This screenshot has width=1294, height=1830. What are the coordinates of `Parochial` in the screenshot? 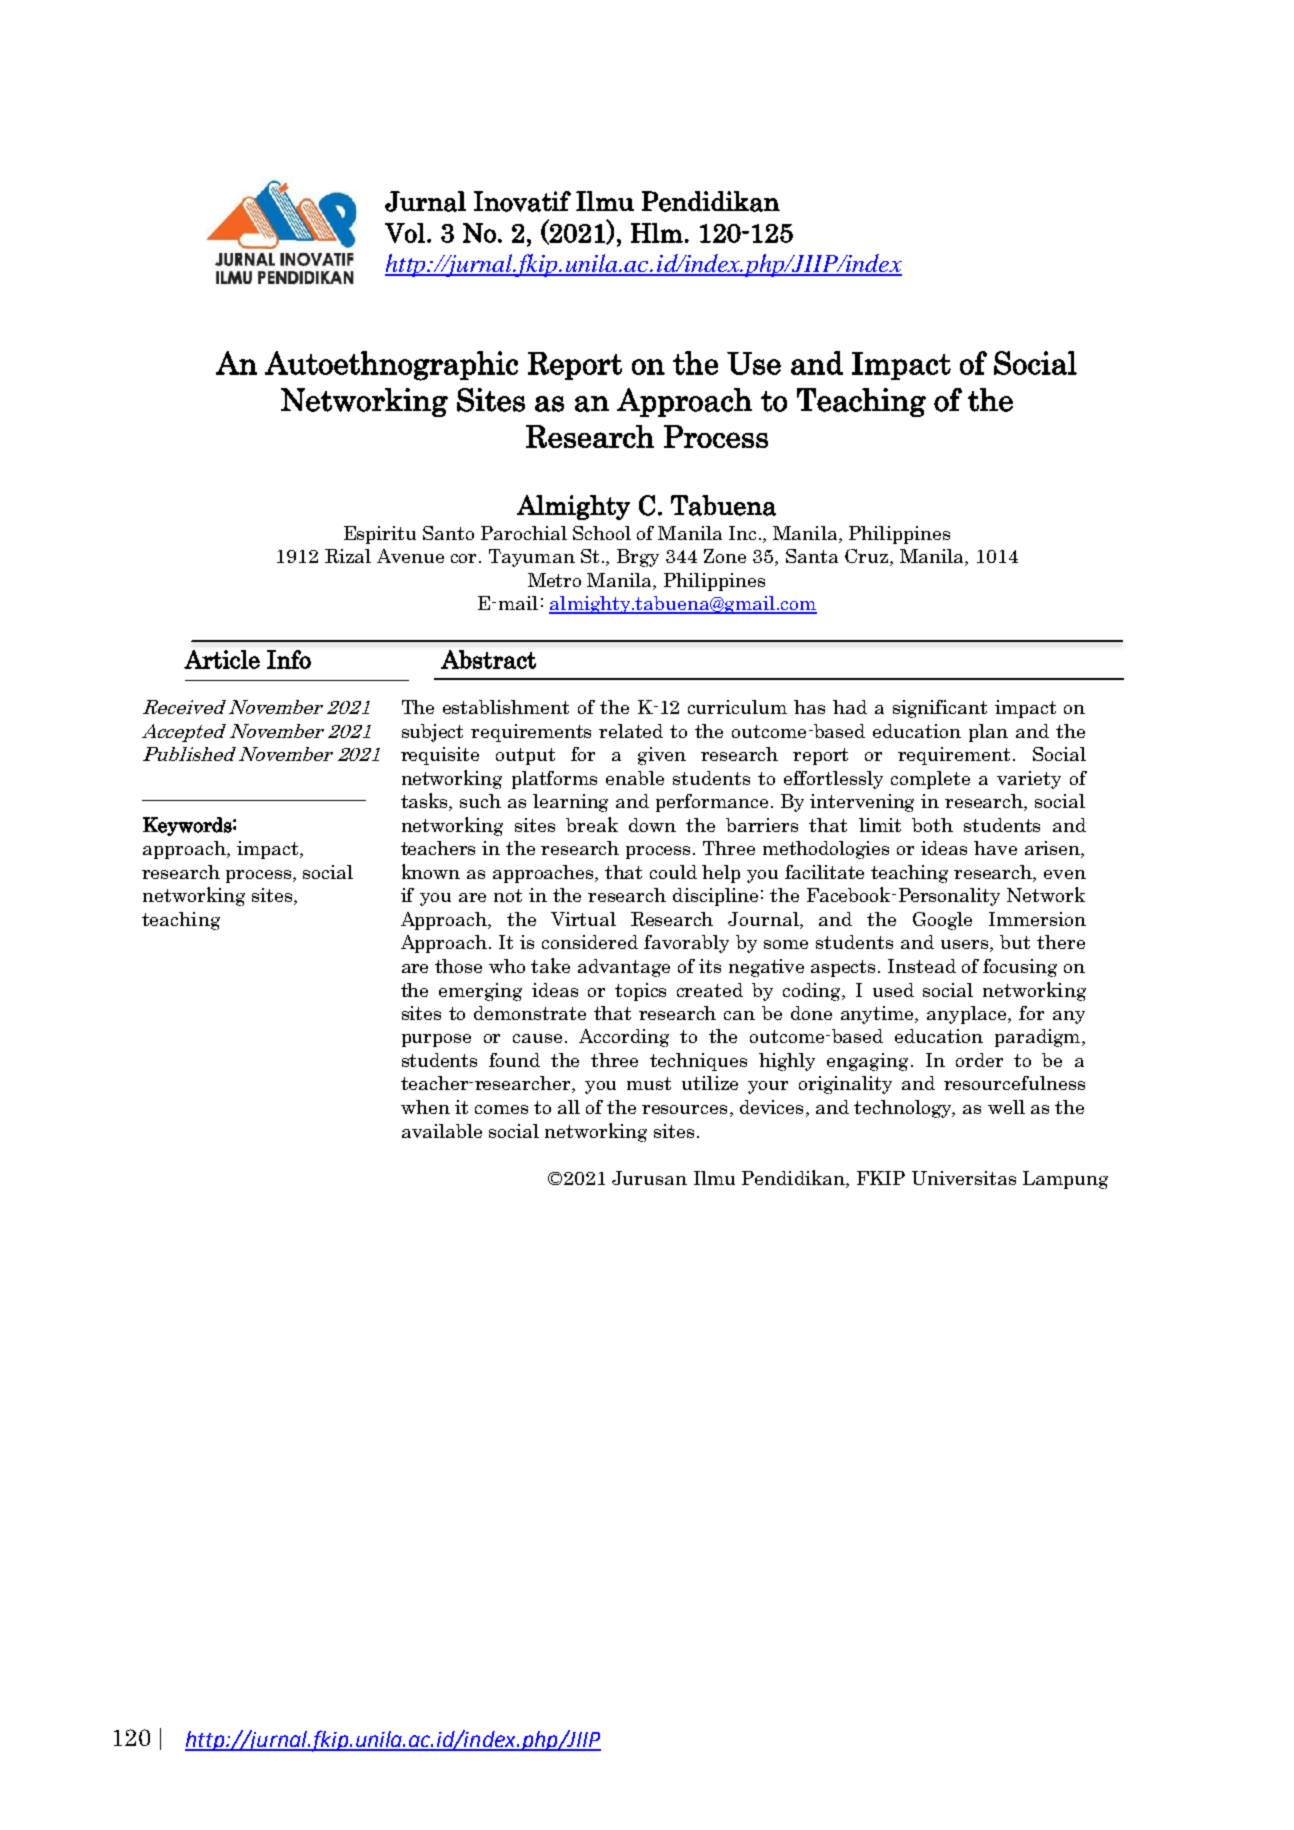 It's located at (524, 533).
